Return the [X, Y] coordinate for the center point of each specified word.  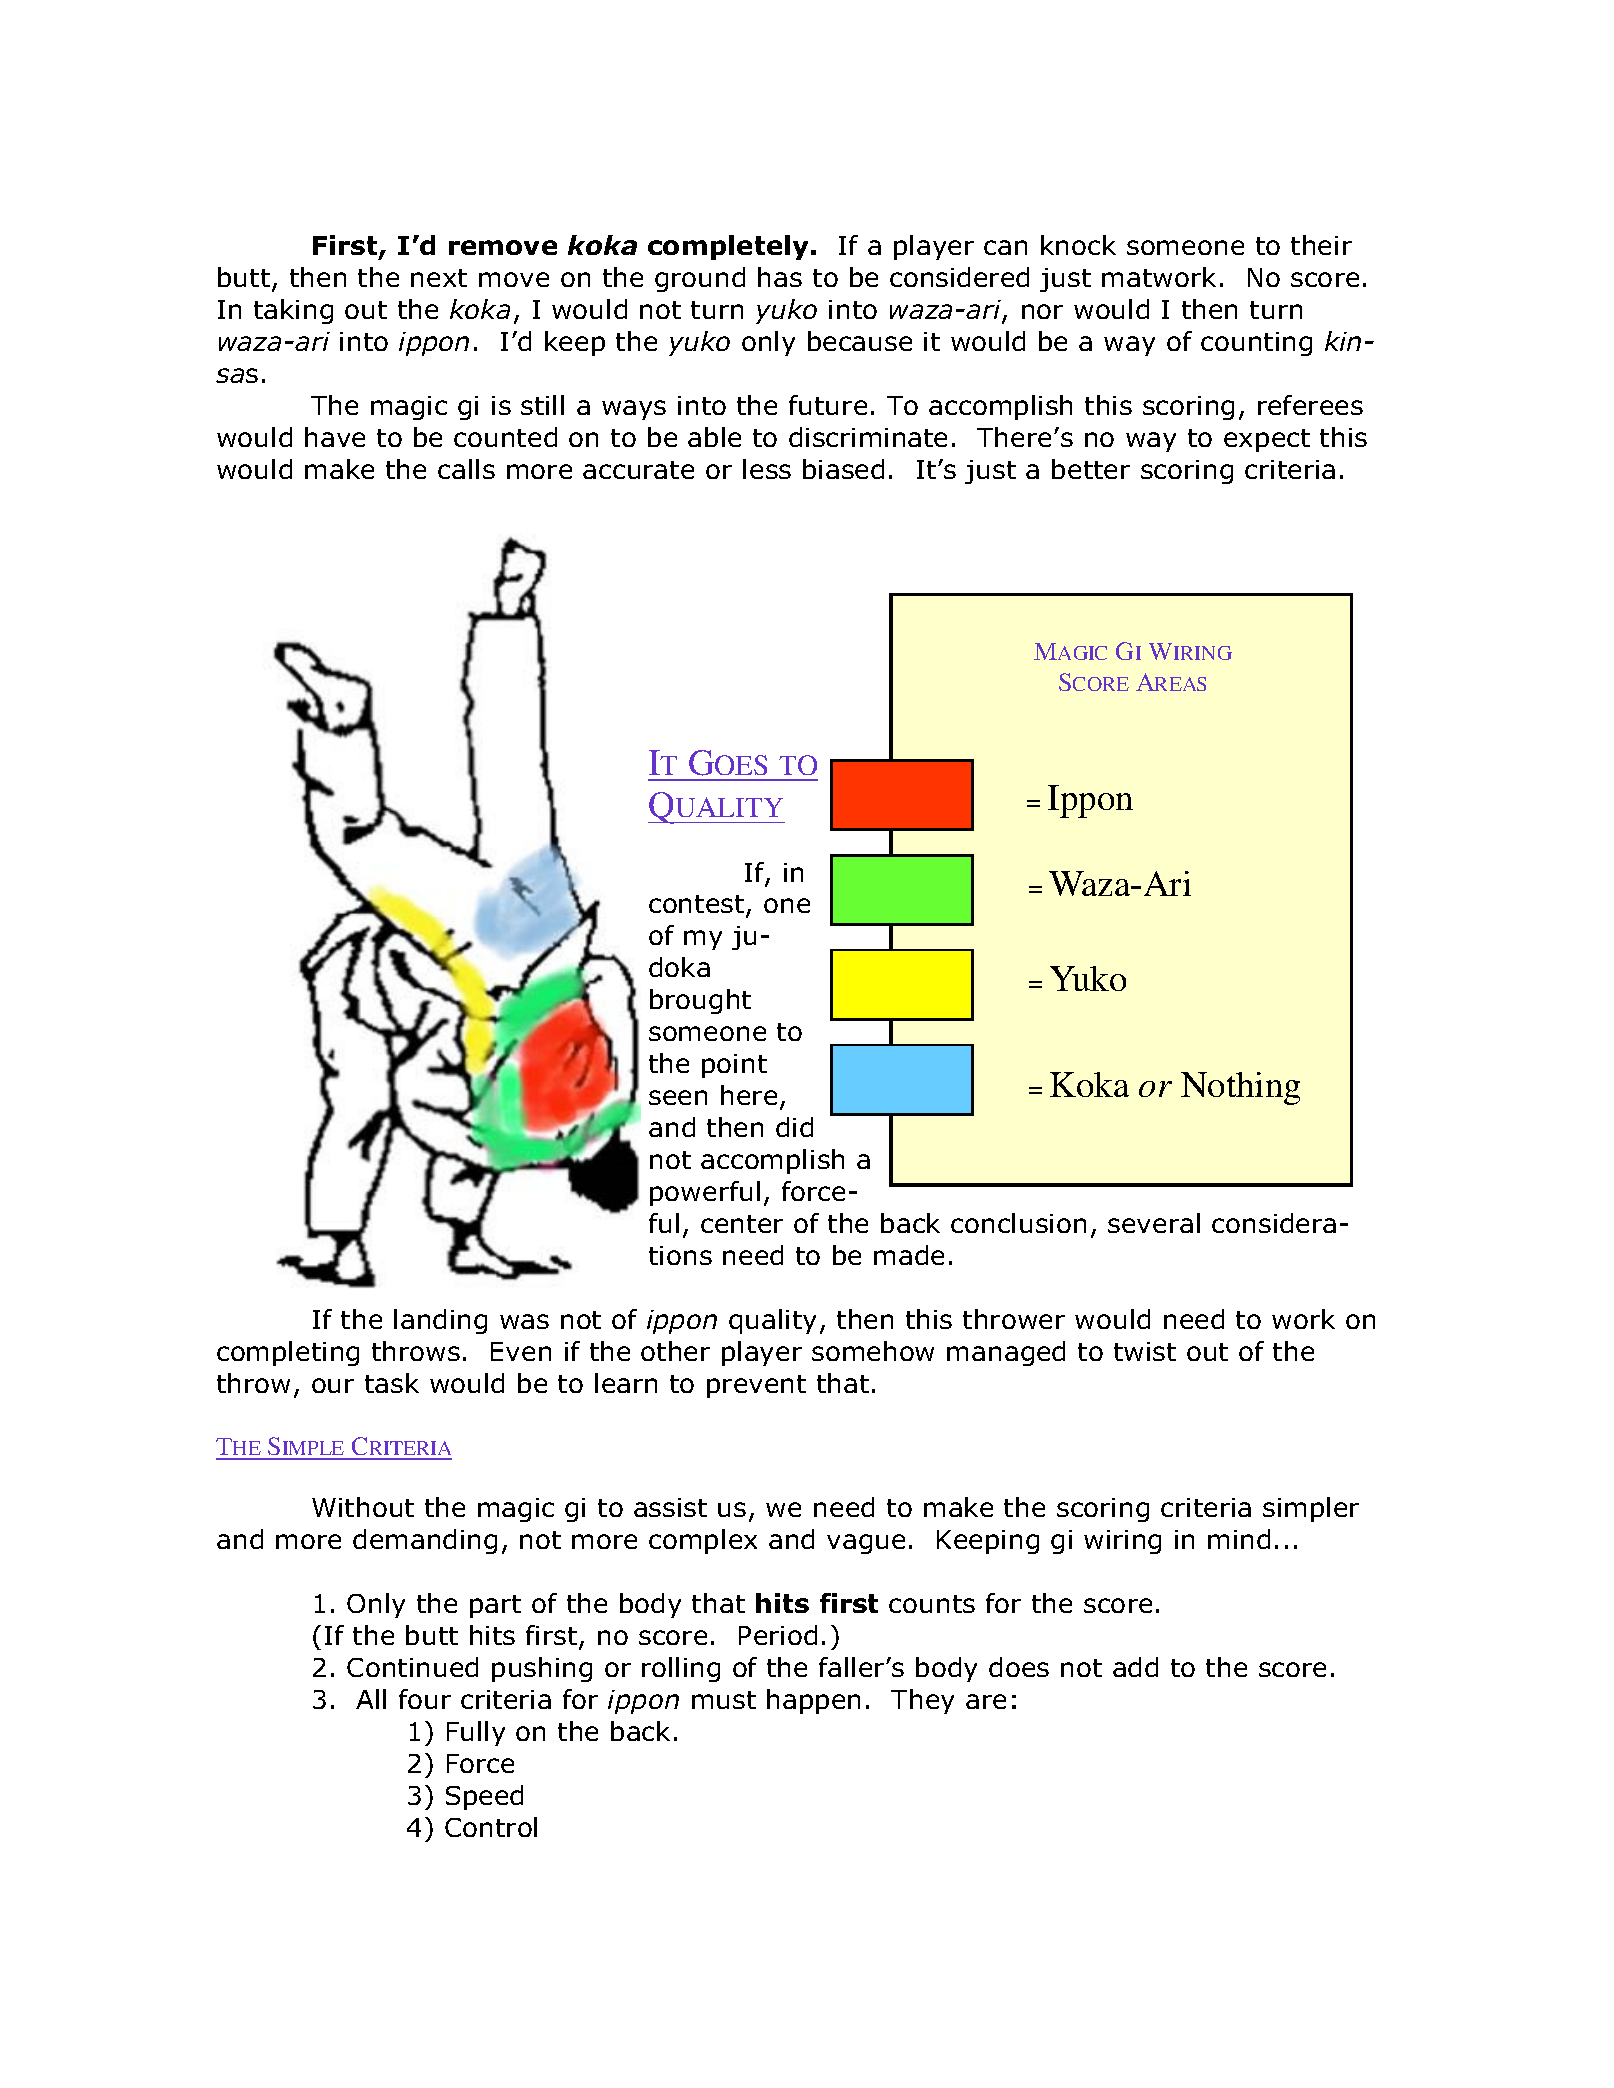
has [780, 277]
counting [1256, 344]
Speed [484, 1797]
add [1135, 1667]
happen [813, 1701]
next [439, 278]
